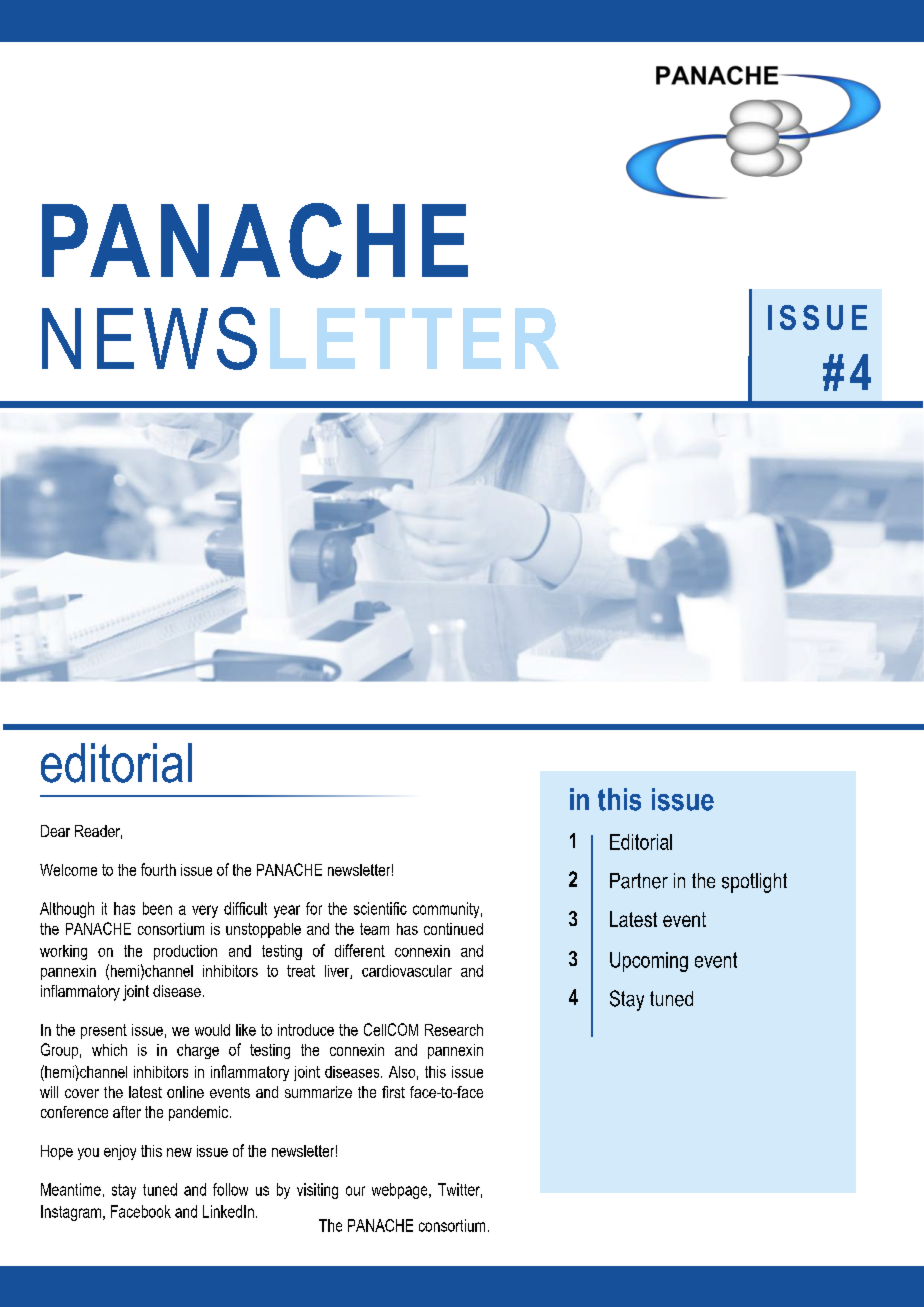 Image resolution: width=924 pixels, height=1307 pixels. I want to click on visiting, so click(317, 1191).
